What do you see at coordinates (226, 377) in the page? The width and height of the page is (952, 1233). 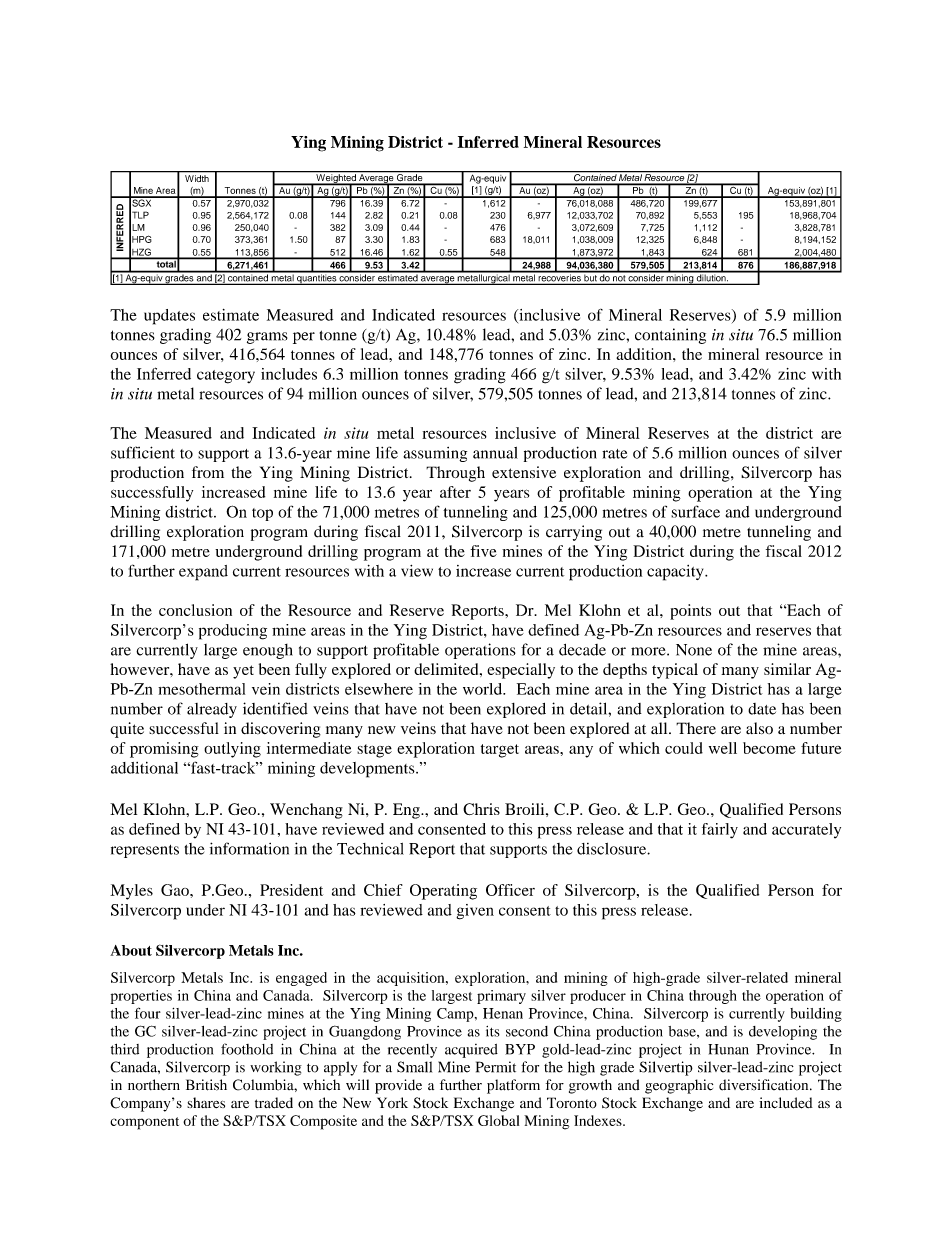 I see `category` at bounding box center [226, 377].
